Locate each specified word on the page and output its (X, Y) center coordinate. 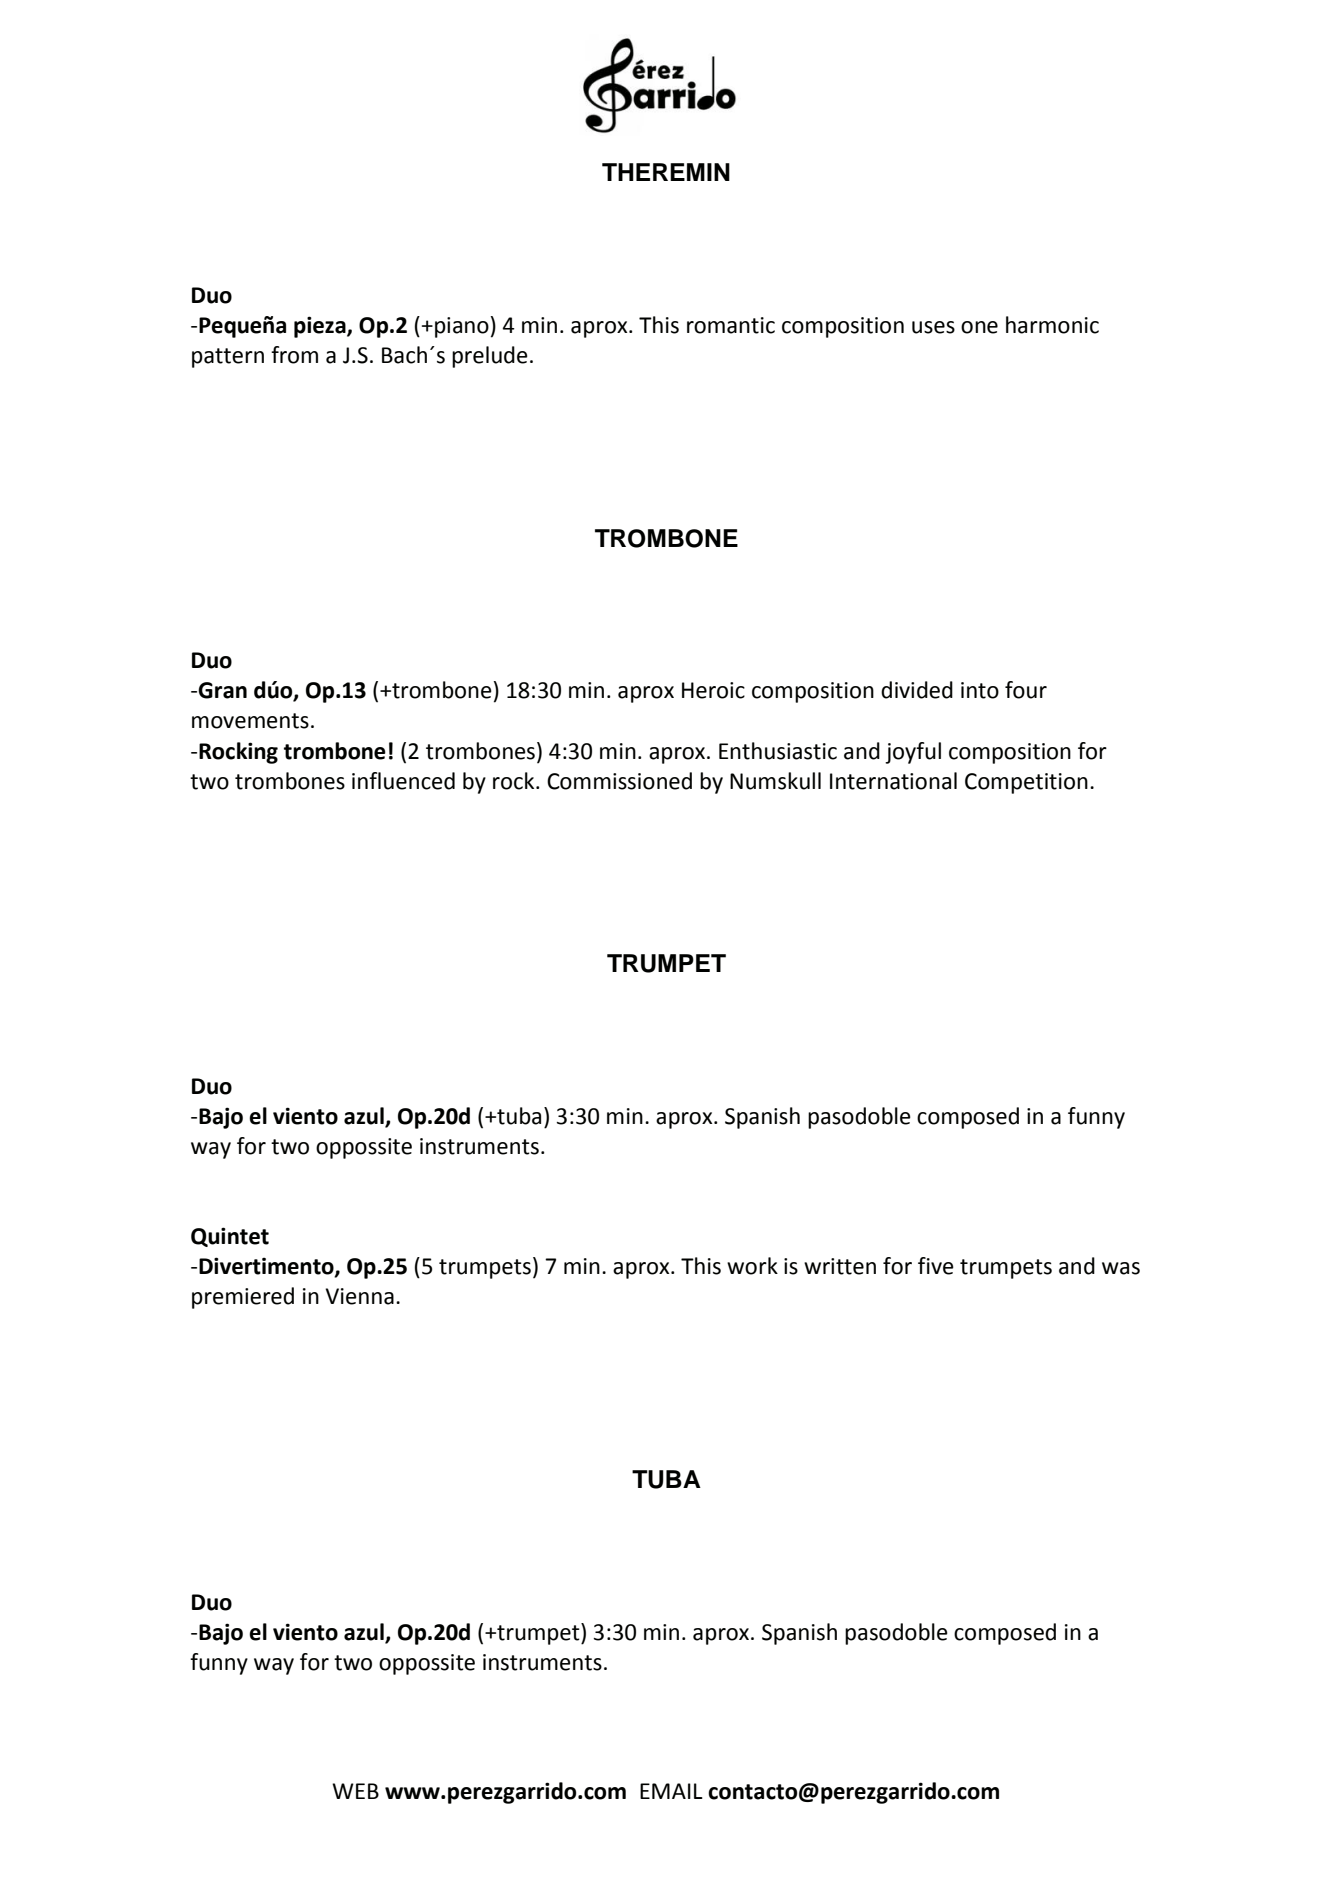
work (752, 1266)
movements (250, 721)
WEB (355, 1791)
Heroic (713, 690)
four (1026, 690)
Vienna (359, 1296)
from (294, 355)
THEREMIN (666, 172)
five (936, 1266)
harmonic (1052, 325)
